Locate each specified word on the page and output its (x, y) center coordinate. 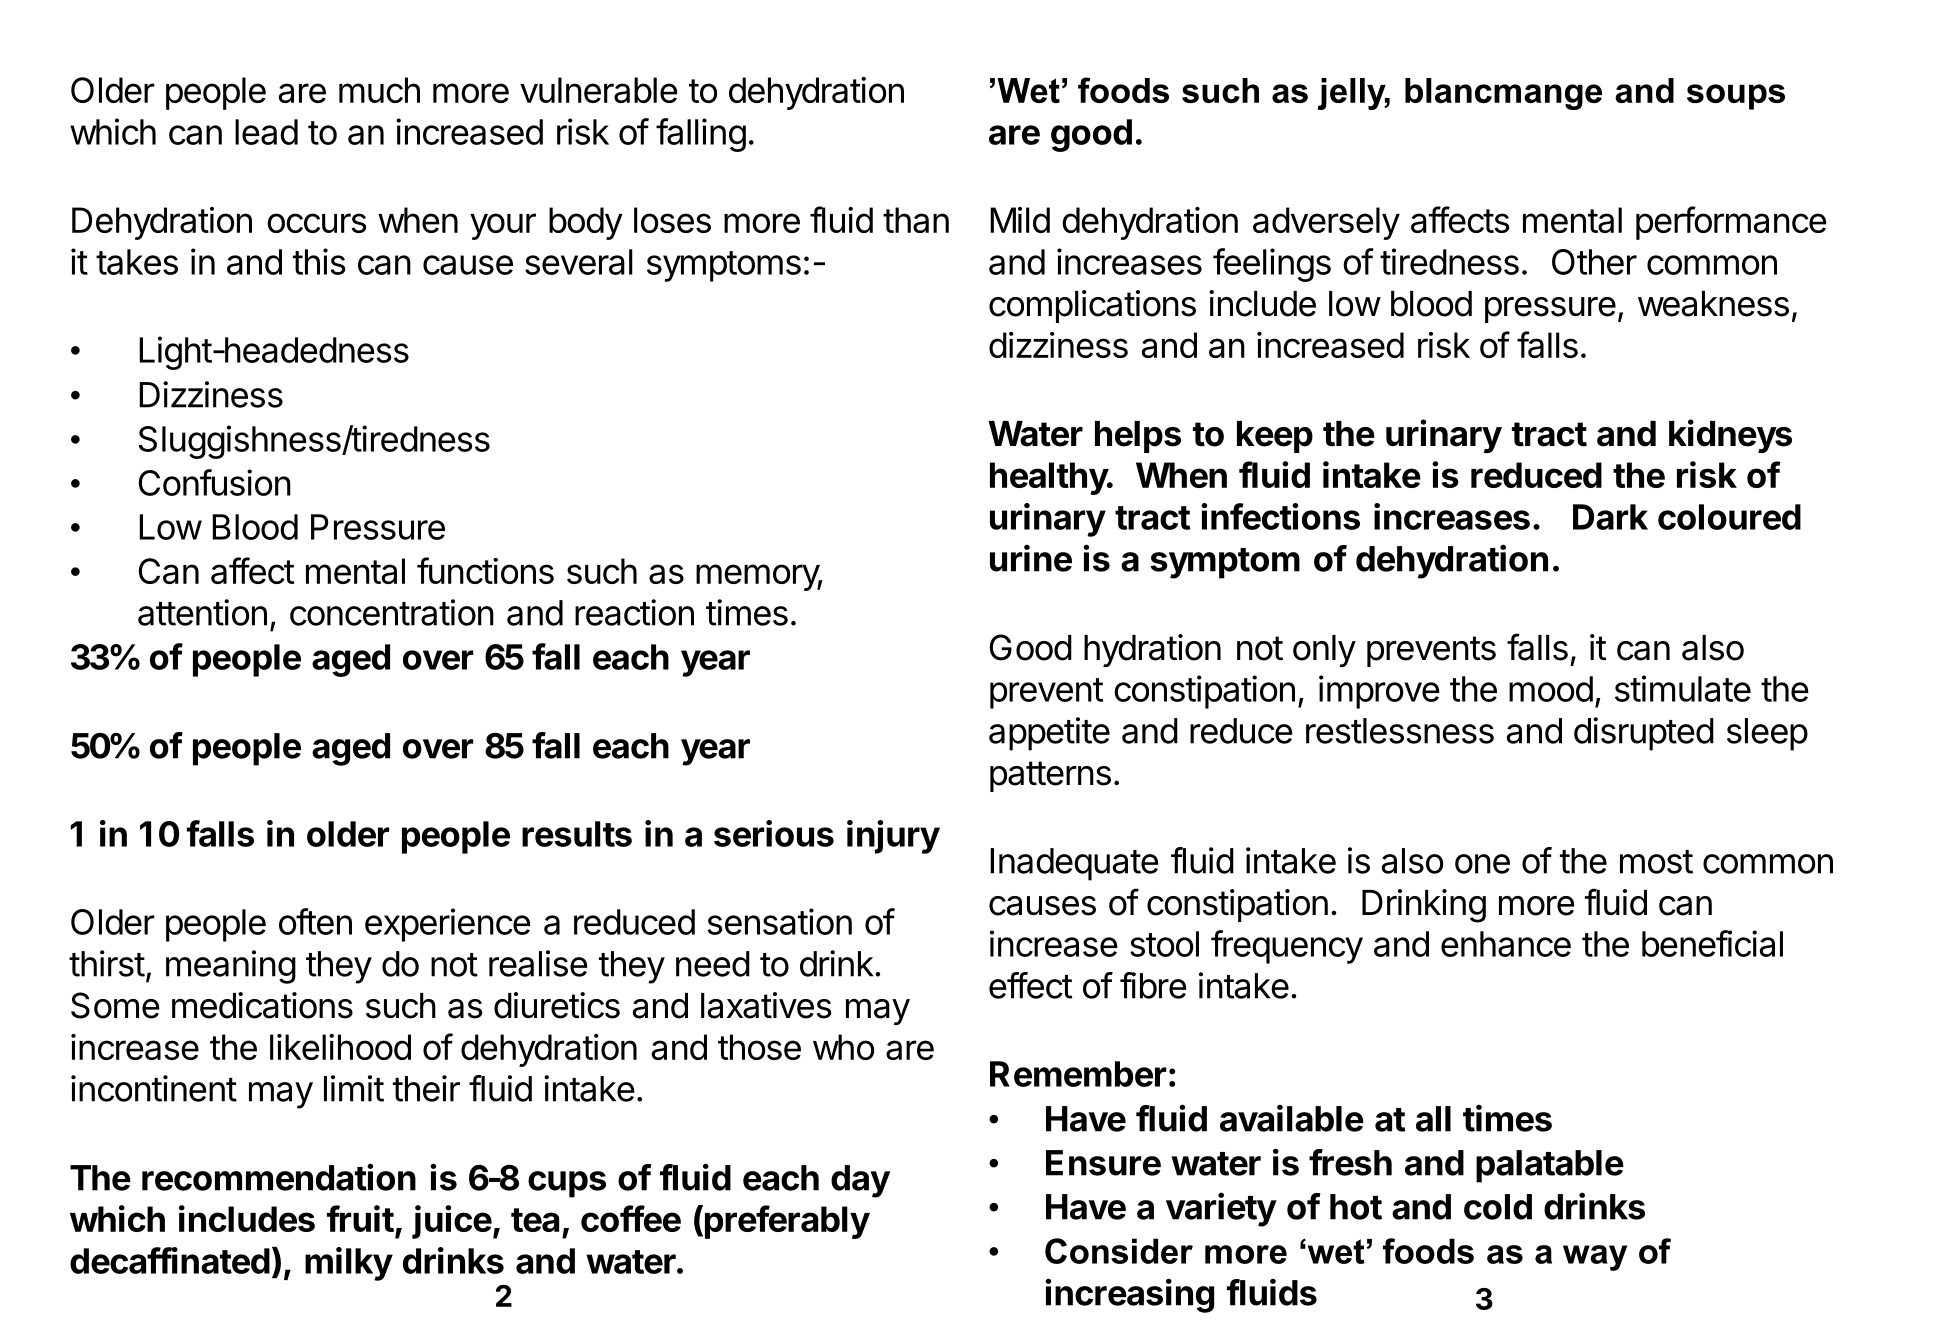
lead (266, 132)
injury (893, 837)
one (1482, 864)
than (916, 220)
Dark (1610, 517)
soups (1736, 97)
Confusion (215, 482)
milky (349, 1264)
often (315, 921)
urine (1031, 558)
